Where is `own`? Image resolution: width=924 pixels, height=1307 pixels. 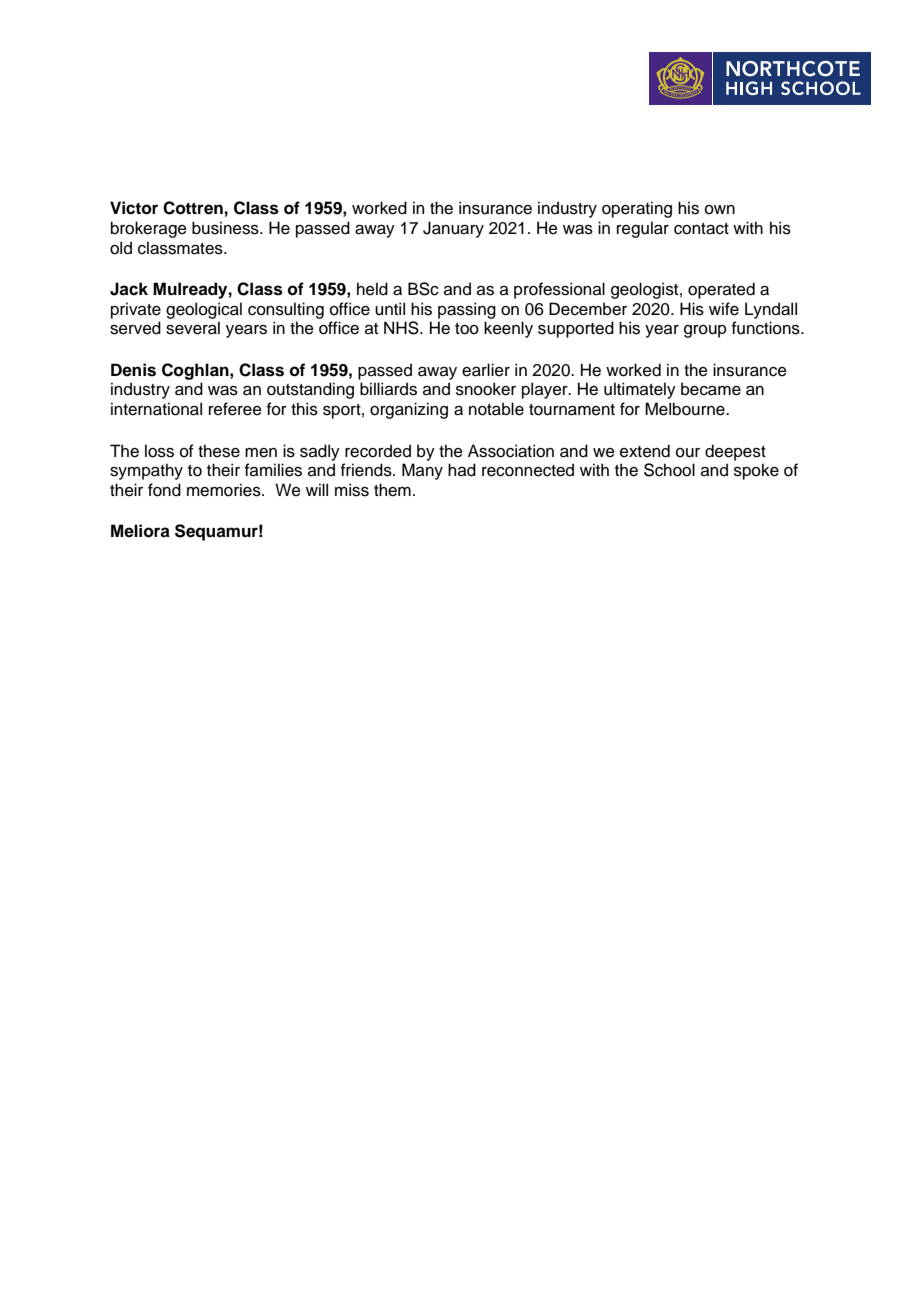
own is located at coordinates (720, 210).
